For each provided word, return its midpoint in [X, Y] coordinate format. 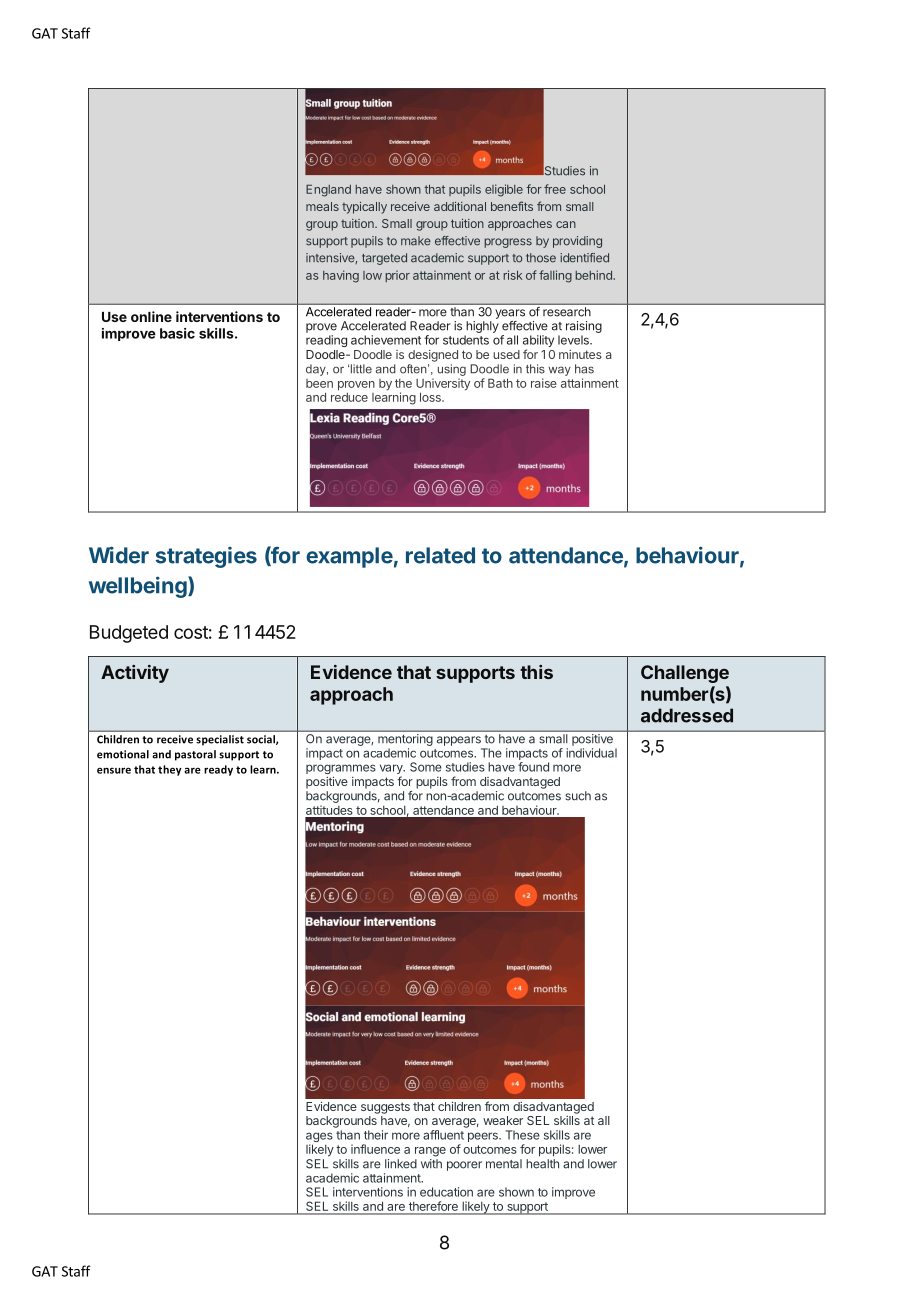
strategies [206, 557]
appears [459, 741]
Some [426, 767]
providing [577, 242]
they [170, 770]
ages [319, 1138]
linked [401, 1164]
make [416, 241]
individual [591, 753]
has [584, 369]
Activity [135, 674]
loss [431, 397]
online [151, 316]
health [542, 1164]
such [578, 796]
